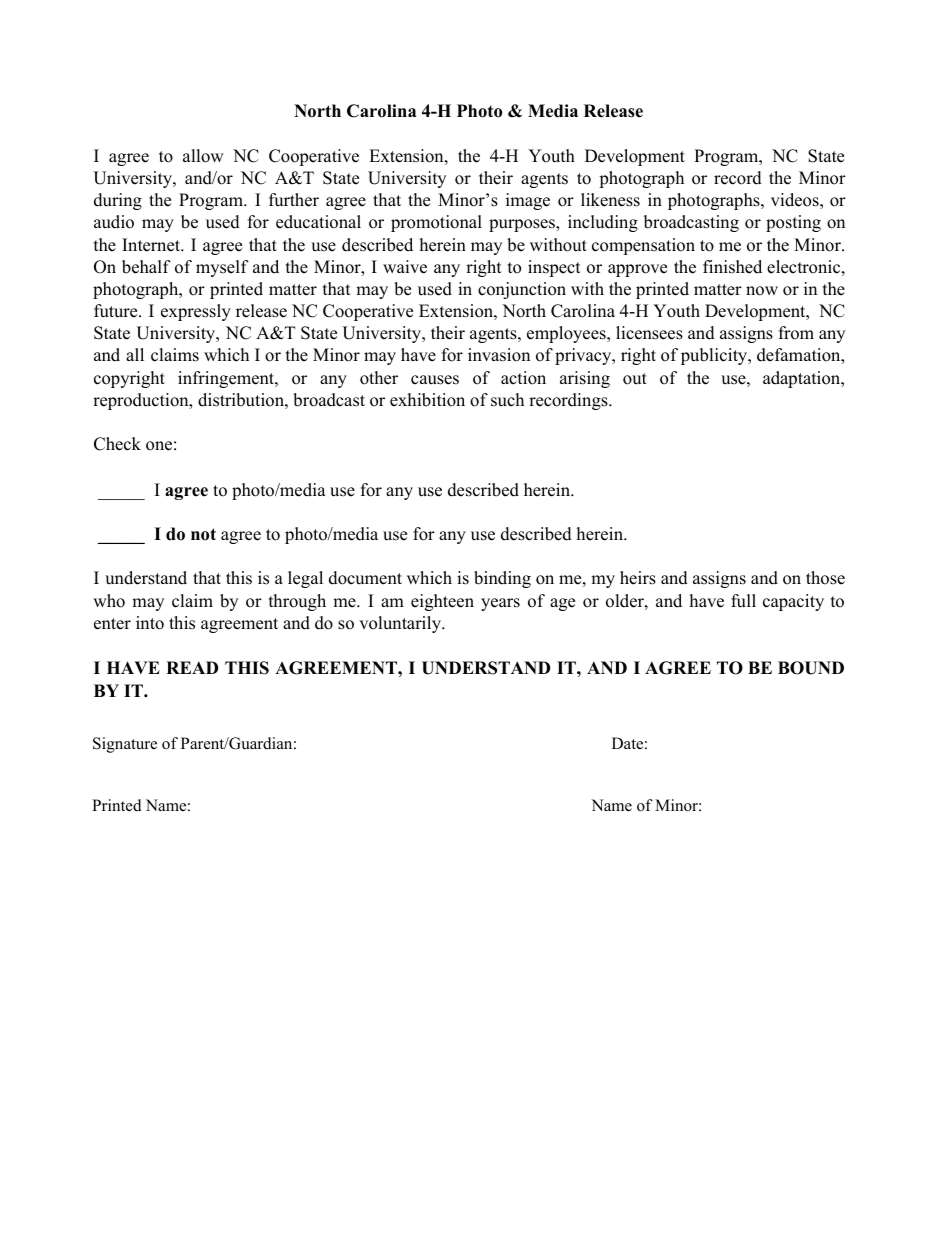 The width and height of the screenshot is (952, 1233). What do you see at coordinates (502, 579) in the screenshot?
I see `binding` at bounding box center [502, 579].
